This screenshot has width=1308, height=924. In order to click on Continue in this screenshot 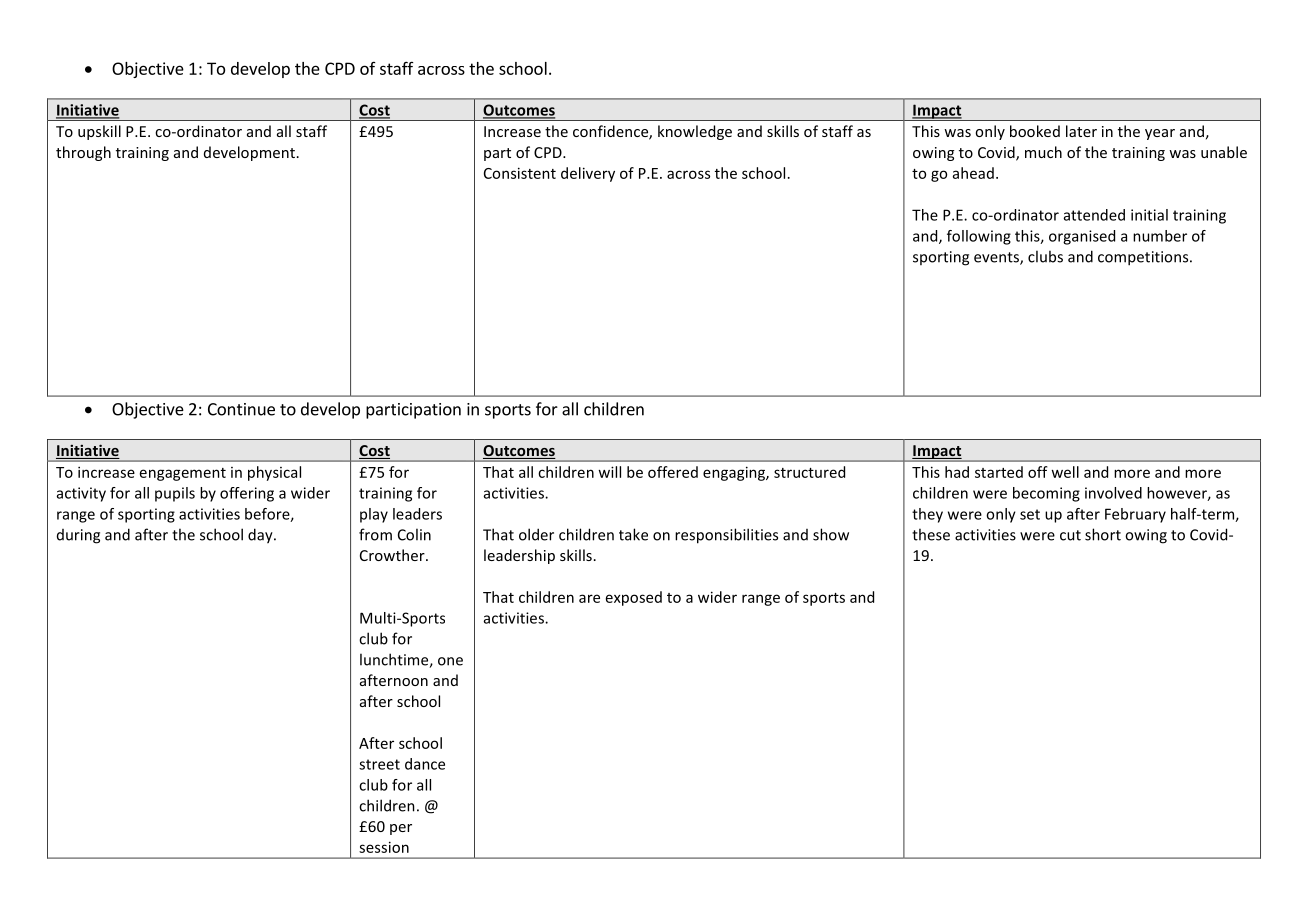, I will do `click(241, 409)`.
